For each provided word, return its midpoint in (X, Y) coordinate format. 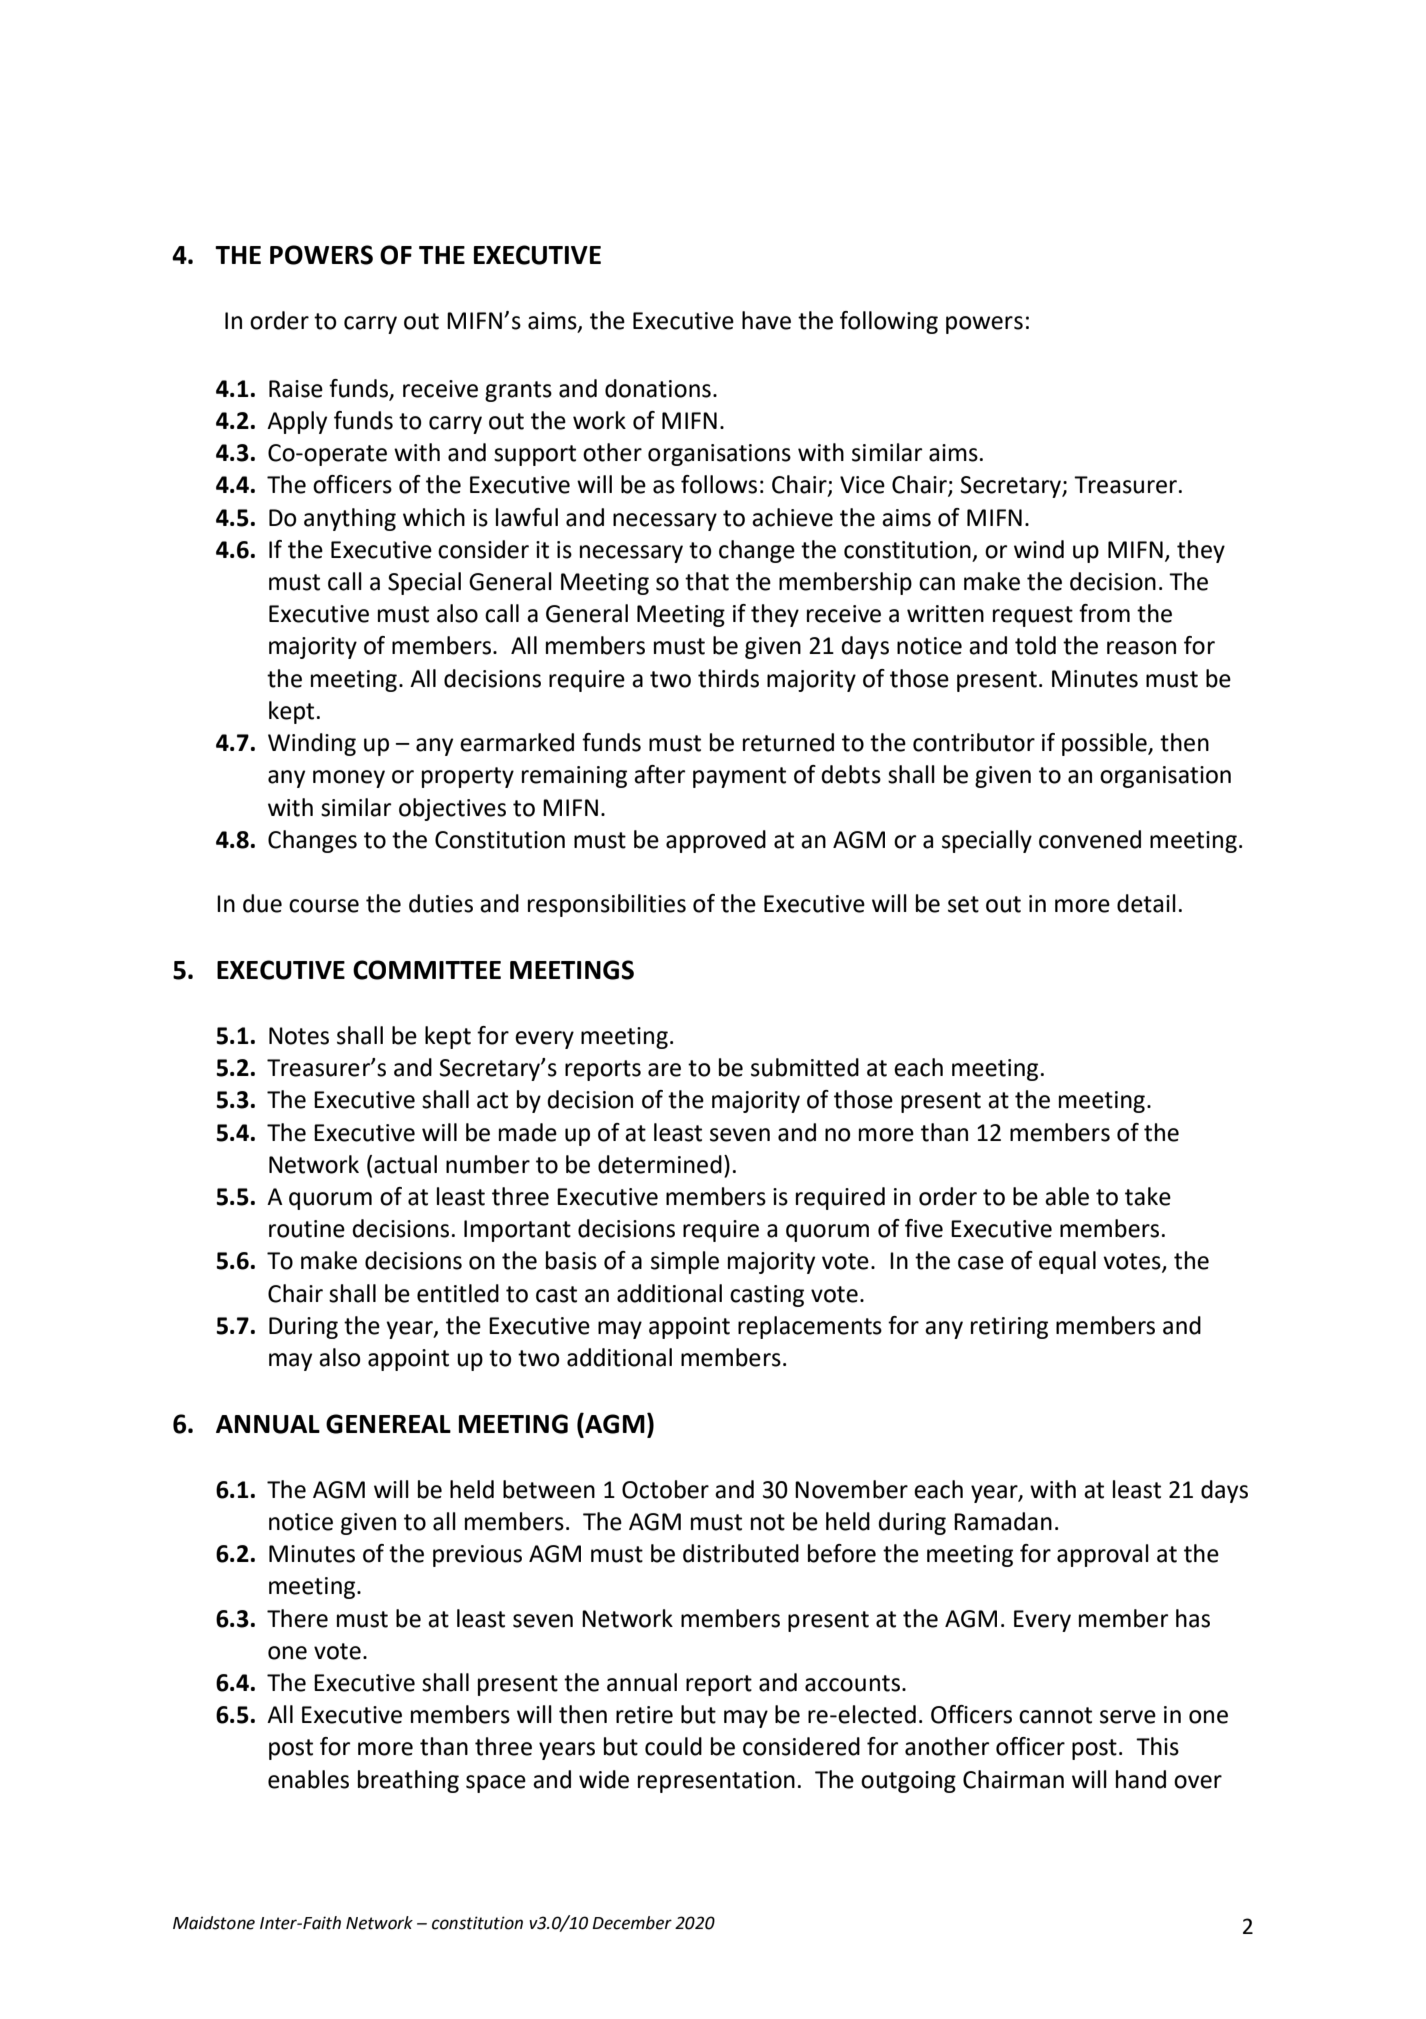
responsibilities (607, 905)
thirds (728, 678)
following (889, 322)
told (1035, 645)
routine (307, 1229)
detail (1146, 903)
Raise (296, 389)
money (349, 779)
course (324, 906)
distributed (741, 1553)
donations (658, 388)
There (297, 1618)
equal (1067, 1262)
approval (1103, 1555)
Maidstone (214, 1923)
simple (685, 1262)
